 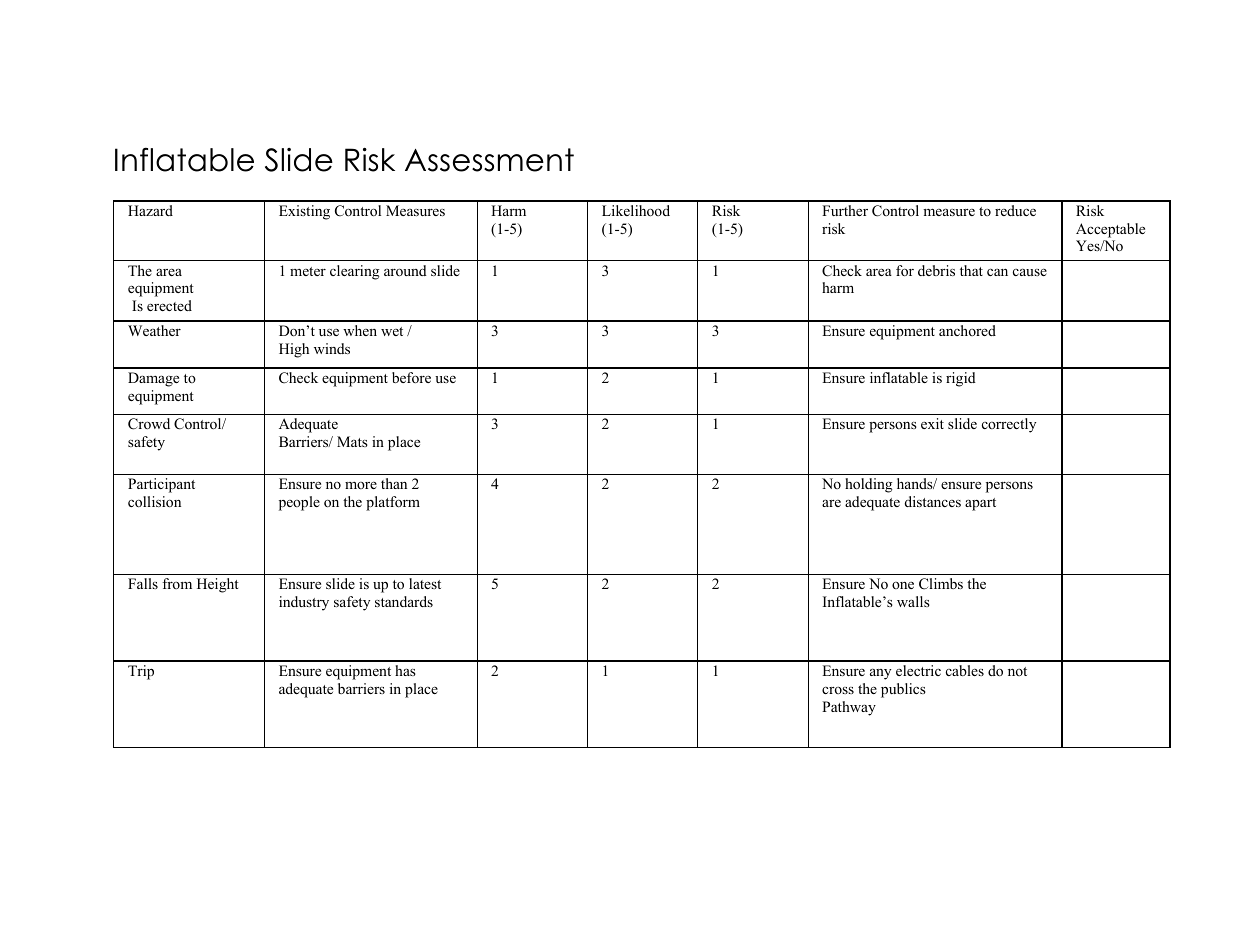 What do you see at coordinates (1009, 425) in the image?
I see `correctly` at bounding box center [1009, 425].
